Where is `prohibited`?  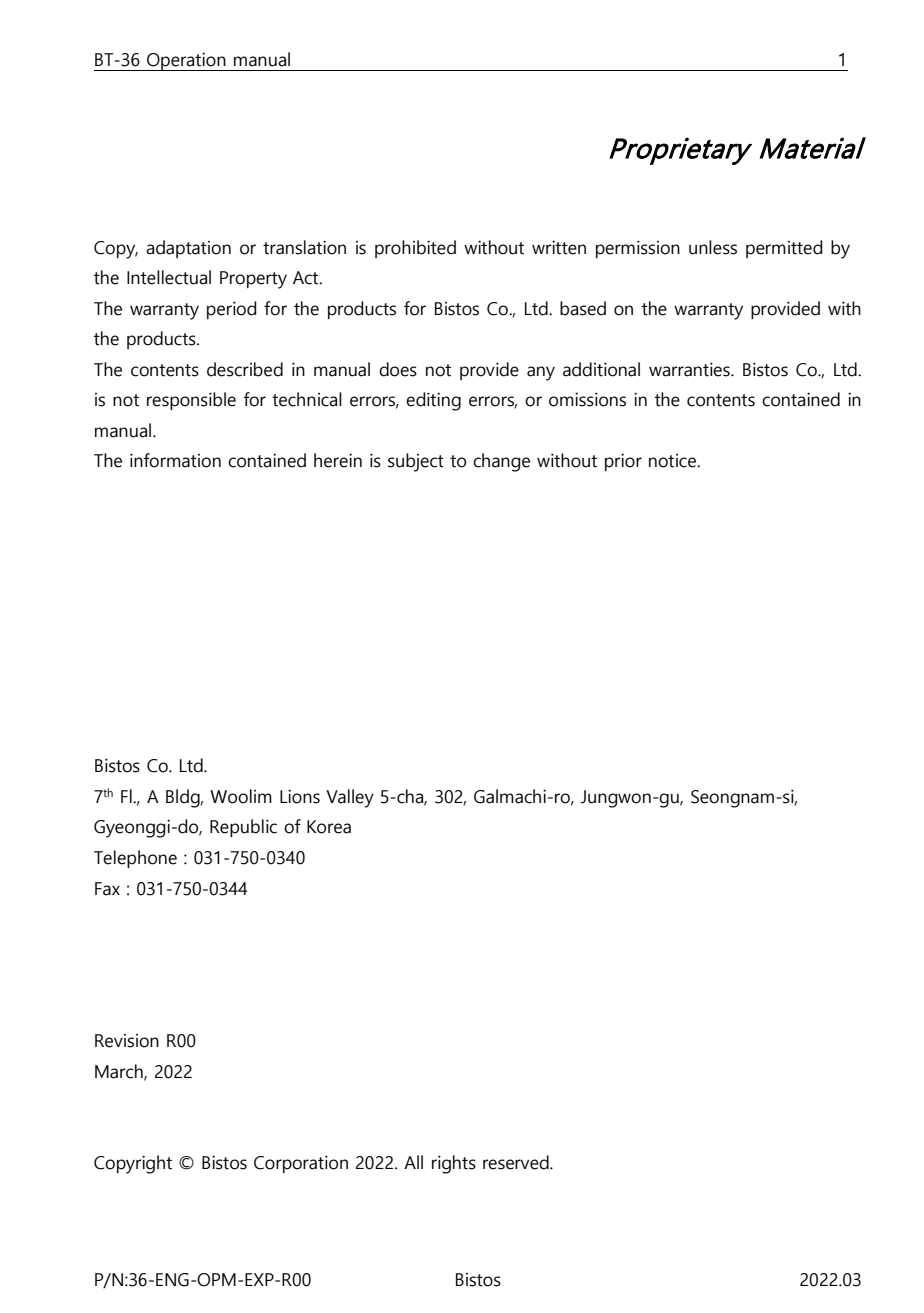 prohibited is located at coordinates (415, 249).
